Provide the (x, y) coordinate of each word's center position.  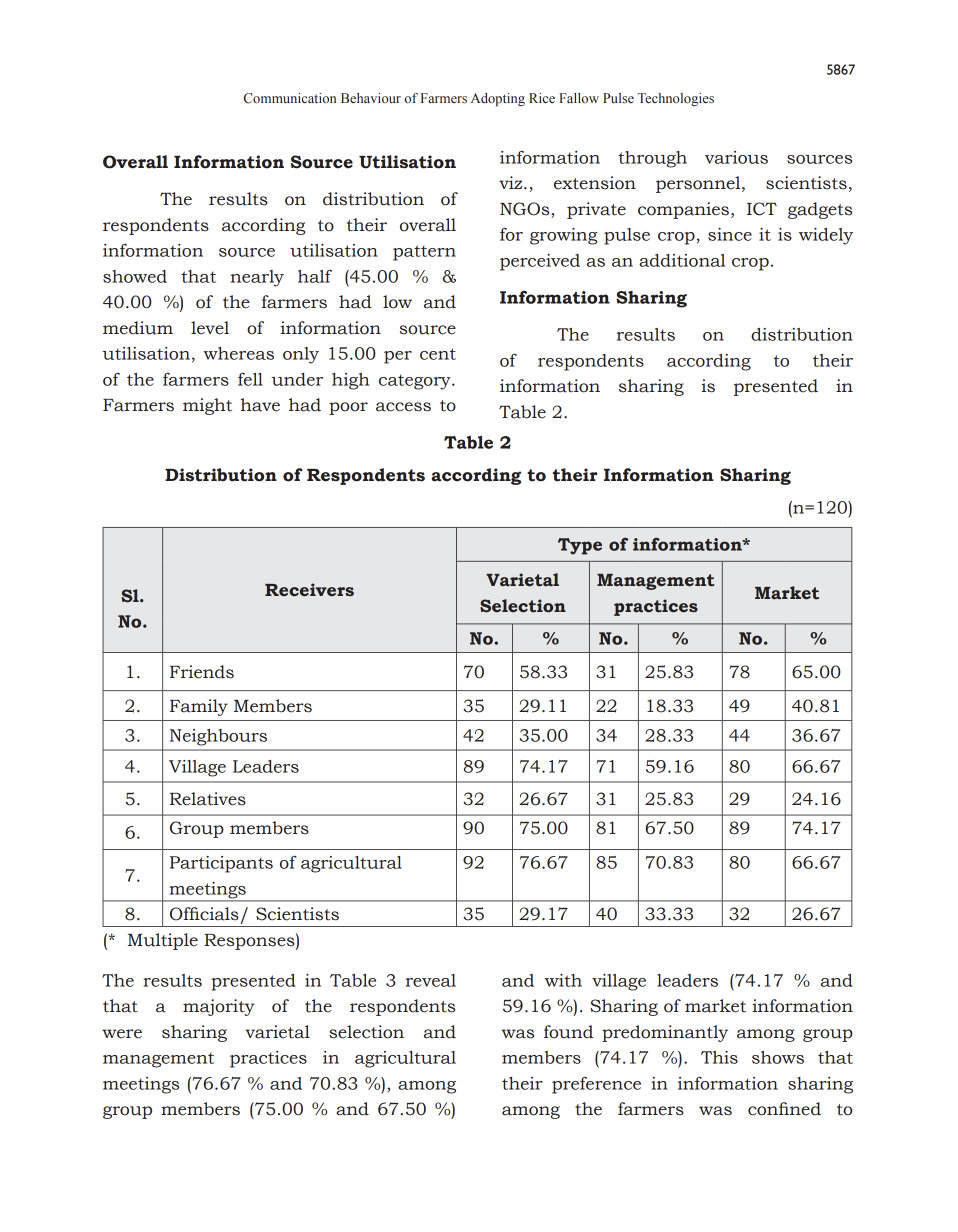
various (736, 157)
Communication (290, 98)
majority (219, 1007)
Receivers (309, 590)
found (568, 1032)
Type (580, 546)
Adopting (498, 99)
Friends (202, 672)
